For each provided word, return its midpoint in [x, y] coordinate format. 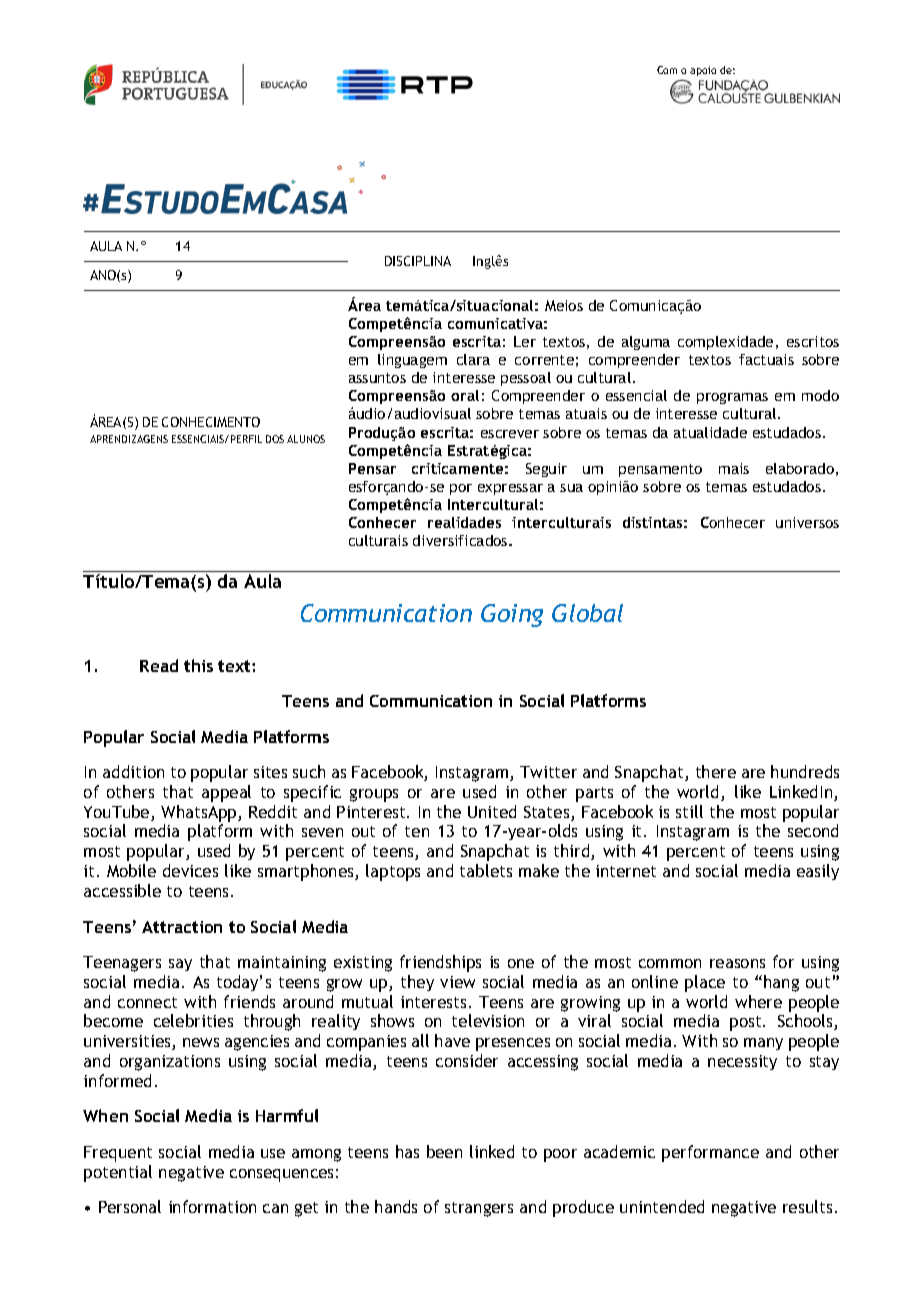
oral [465, 395]
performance [710, 1153]
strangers [479, 1209]
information [212, 1206]
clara [473, 359]
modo [820, 395]
